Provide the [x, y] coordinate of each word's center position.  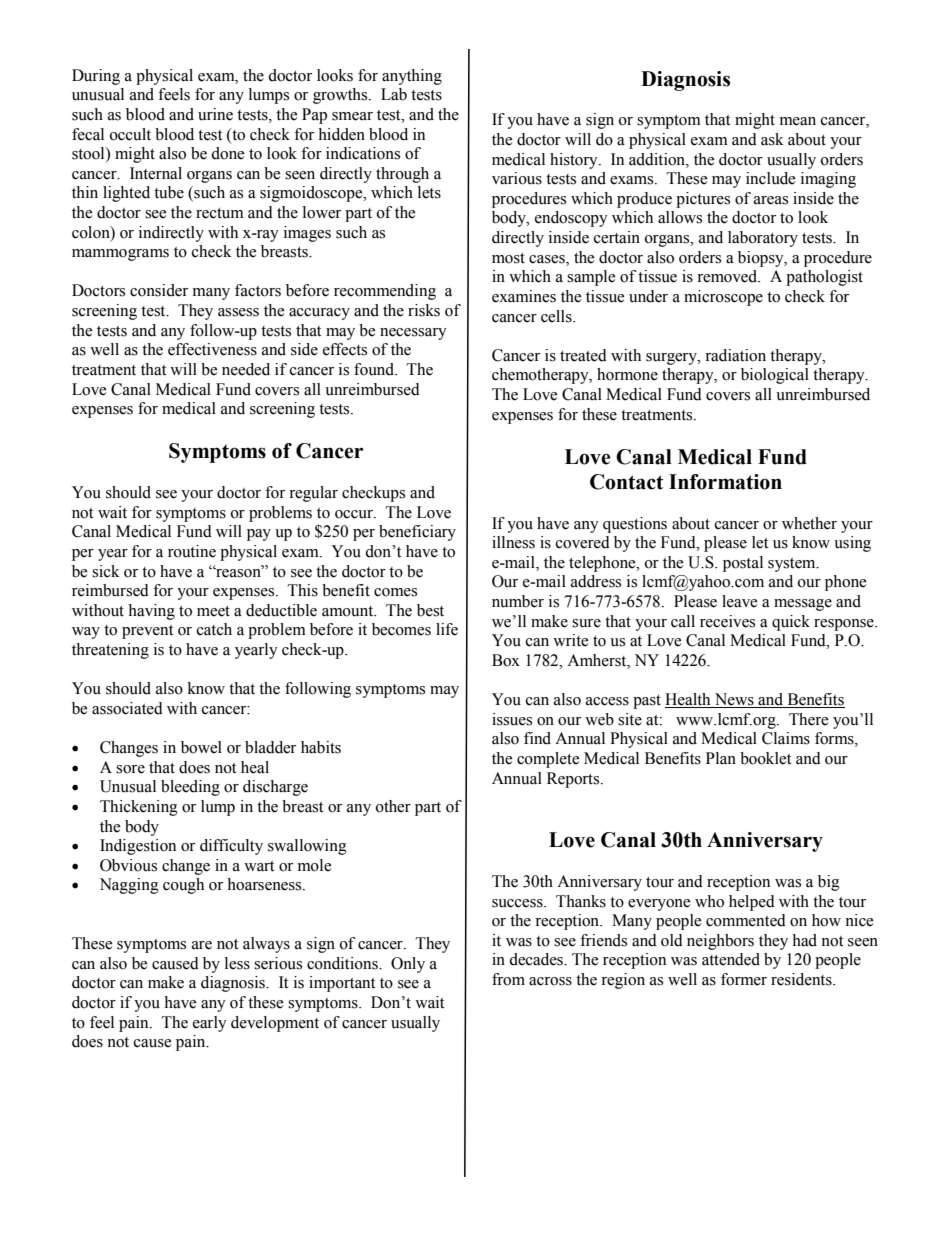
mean [798, 121]
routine [192, 551]
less [237, 963]
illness [513, 542]
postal [743, 564]
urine [215, 114]
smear [352, 116]
